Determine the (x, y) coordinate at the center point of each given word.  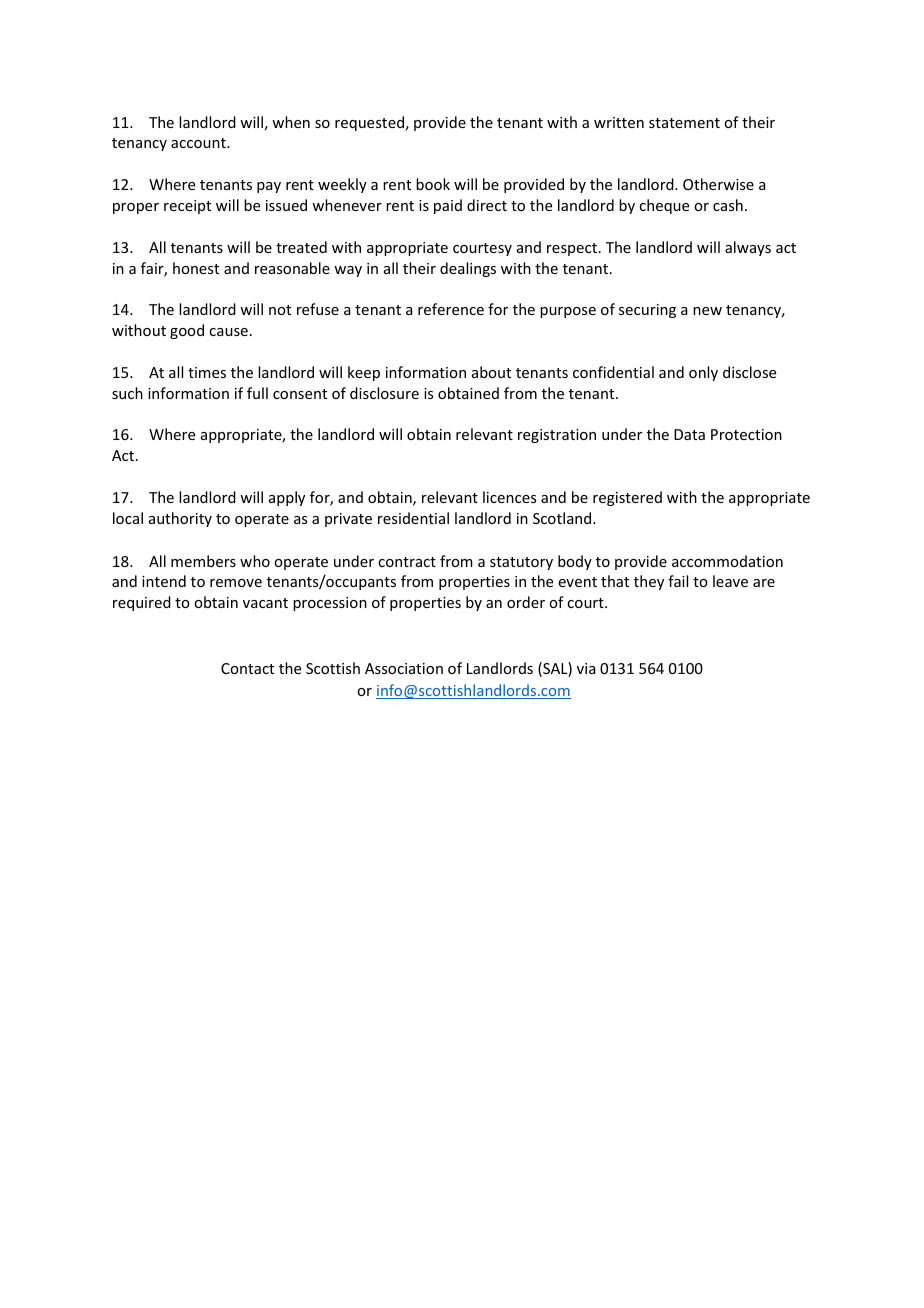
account (199, 143)
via (586, 668)
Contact (247, 668)
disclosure (384, 393)
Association (404, 668)
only (703, 373)
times (207, 372)
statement (684, 123)
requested (369, 123)
